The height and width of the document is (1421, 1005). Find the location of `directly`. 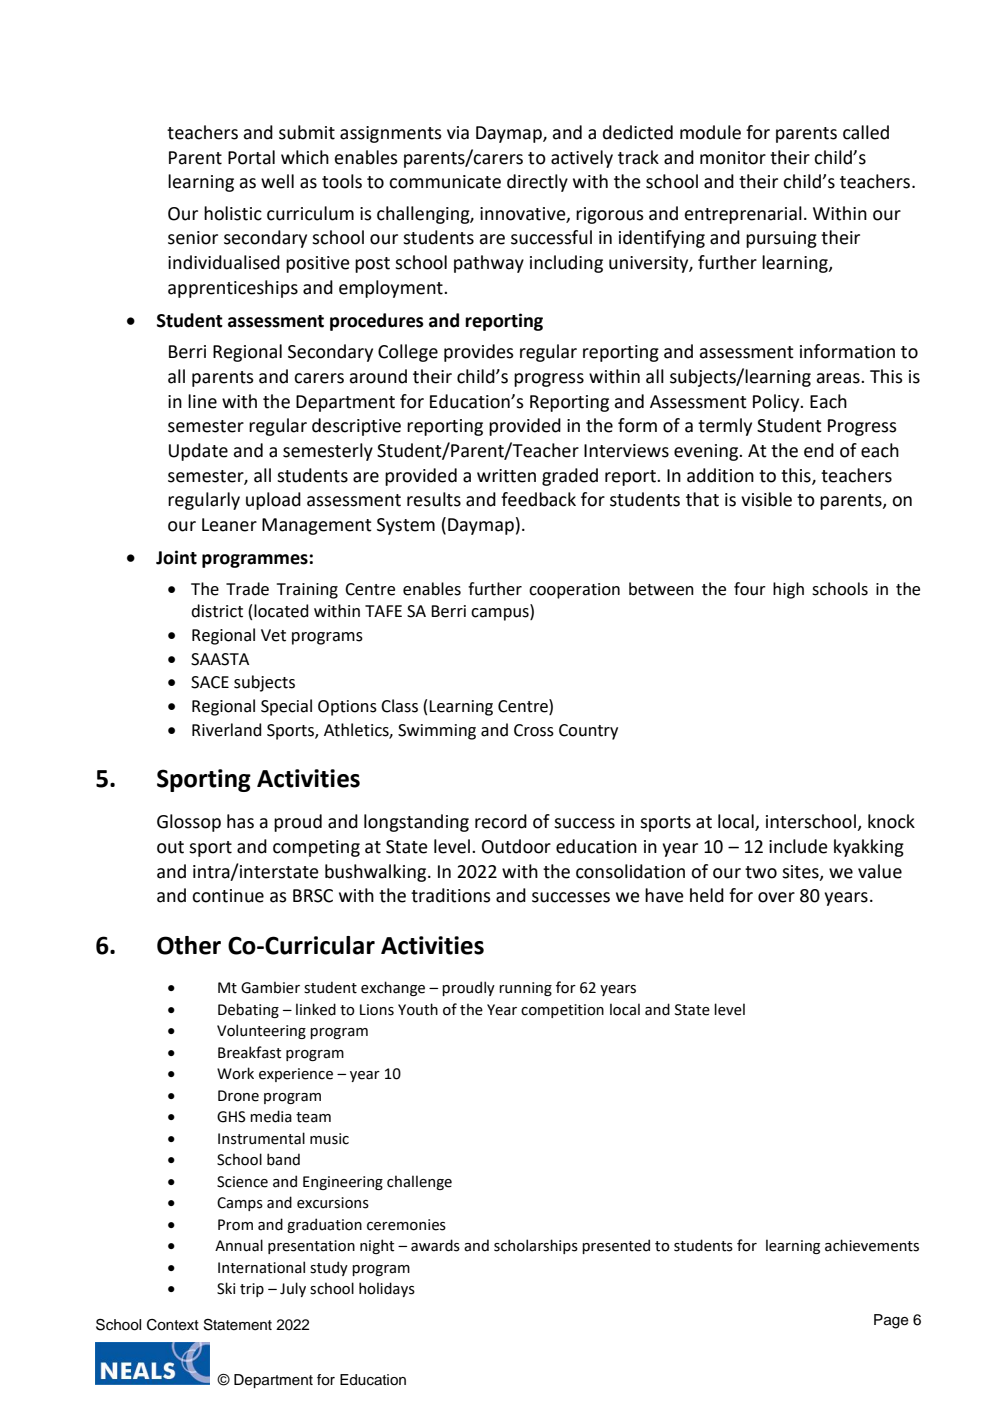

directly is located at coordinates (537, 183).
